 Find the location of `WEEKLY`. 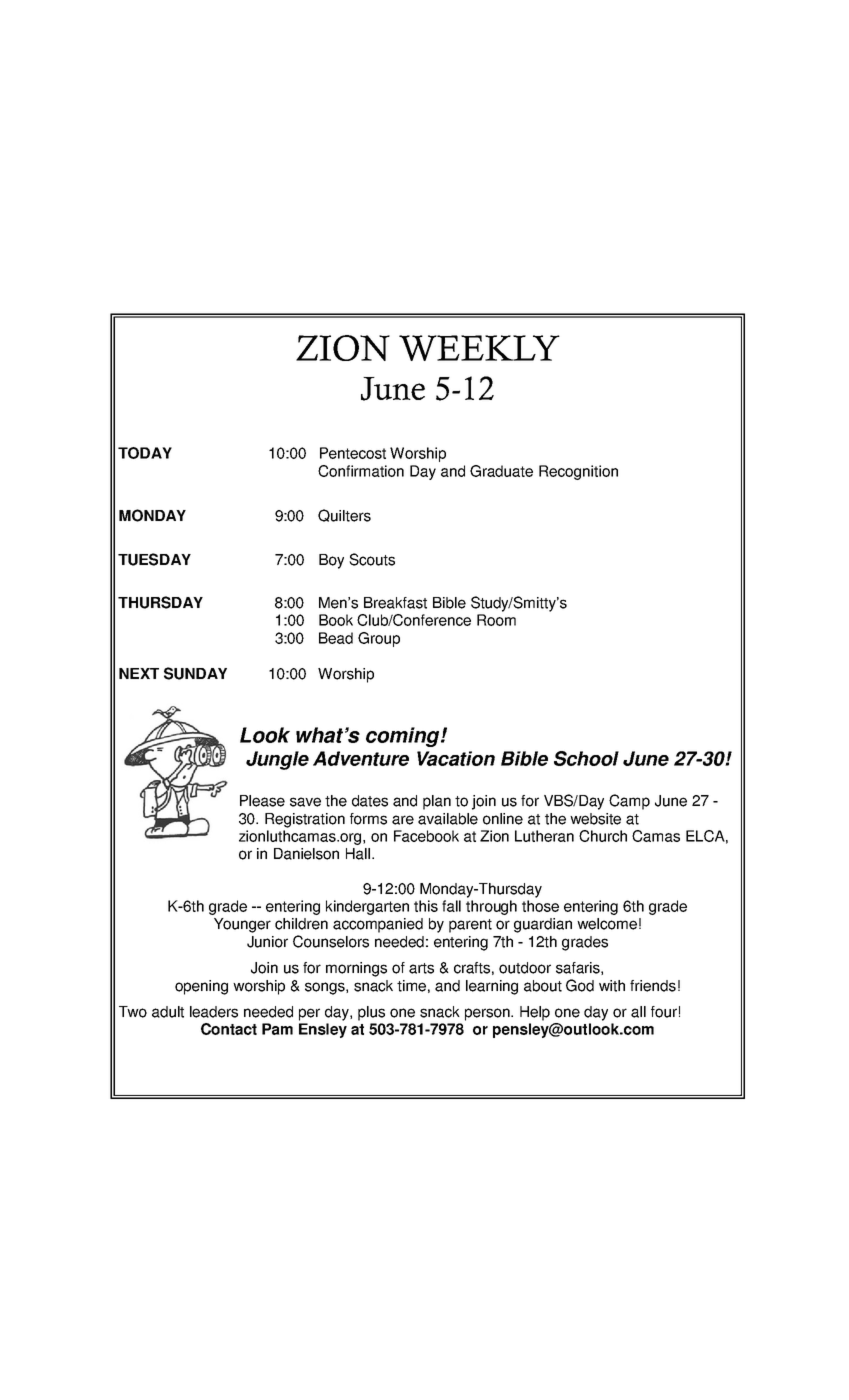

WEEKLY is located at coordinates (479, 348).
